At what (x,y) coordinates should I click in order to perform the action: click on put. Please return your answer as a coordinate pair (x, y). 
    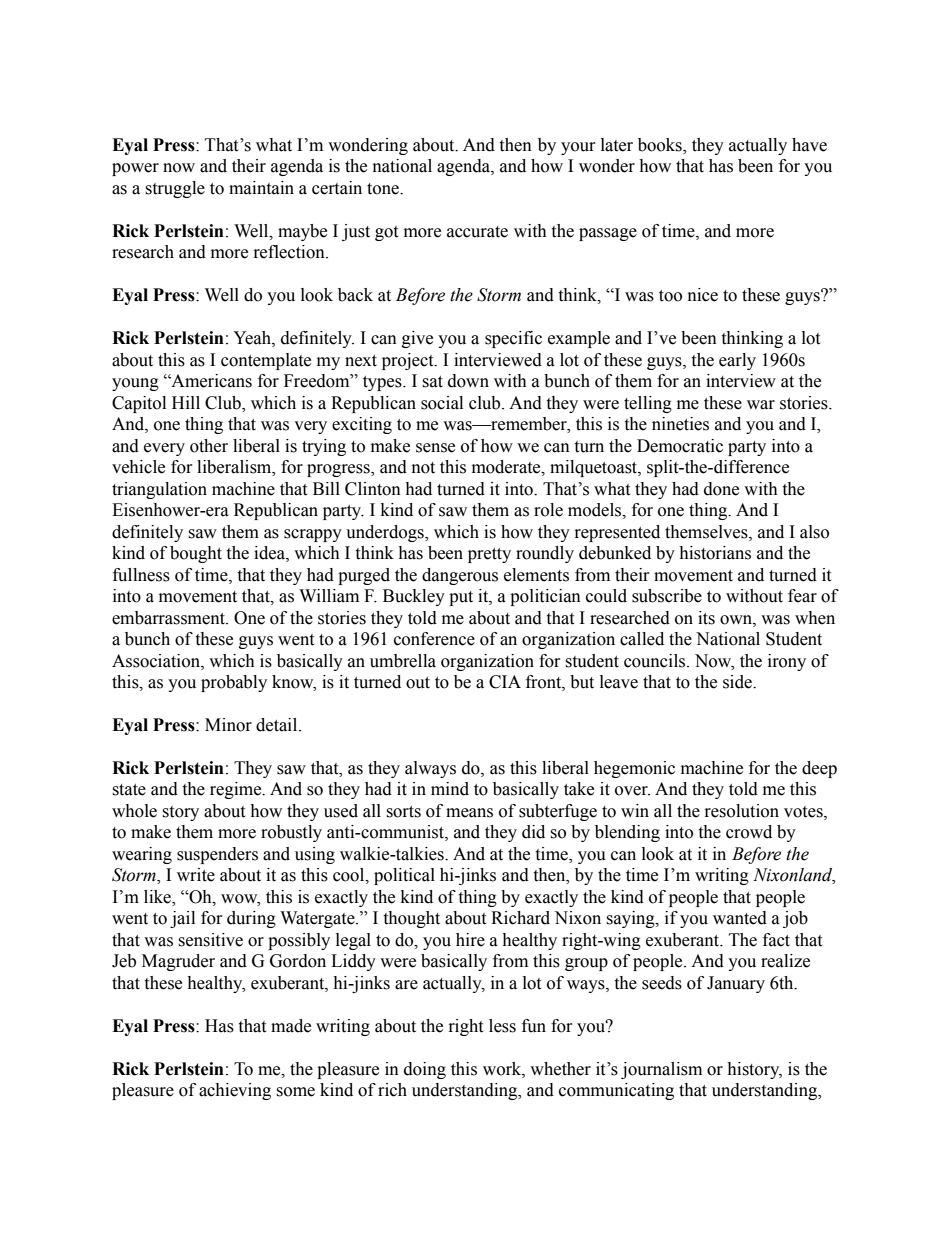
    Looking at the image, I should click on (461, 598).
